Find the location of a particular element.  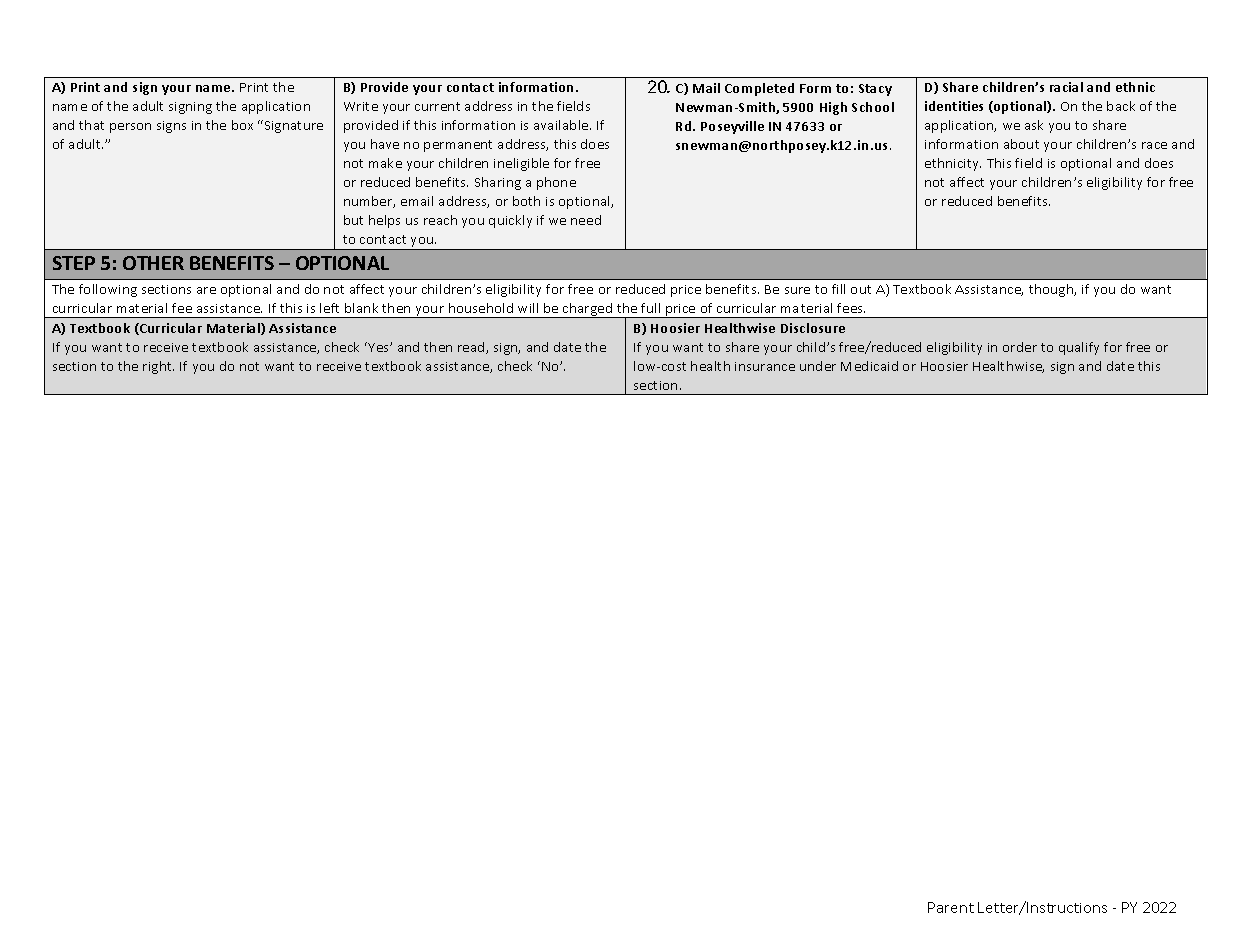

insurance is located at coordinates (765, 366).
